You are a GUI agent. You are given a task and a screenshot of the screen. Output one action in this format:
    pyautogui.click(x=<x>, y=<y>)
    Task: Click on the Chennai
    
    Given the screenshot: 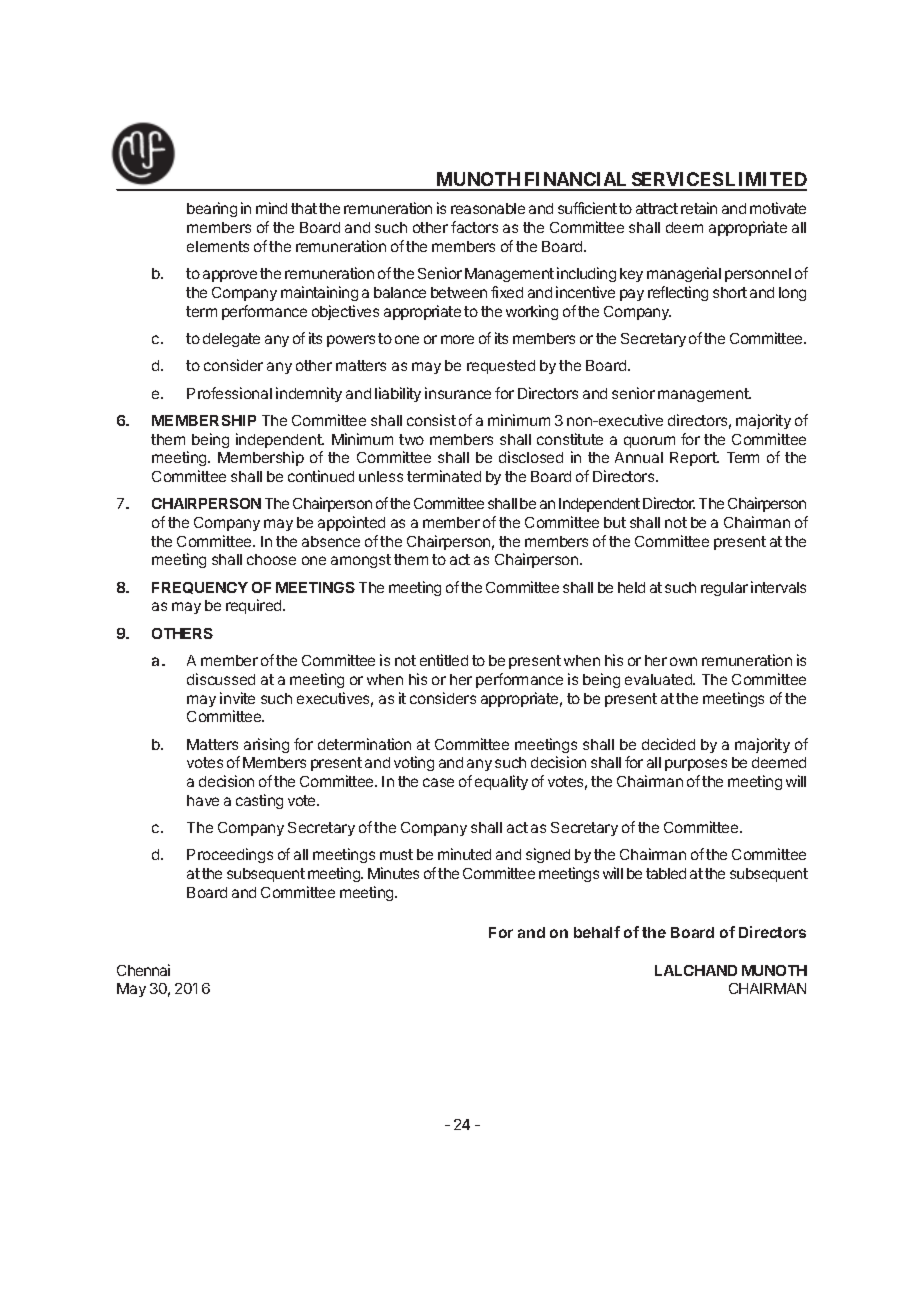 What is the action you would take?
    pyautogui.click(x=143, y=970)
